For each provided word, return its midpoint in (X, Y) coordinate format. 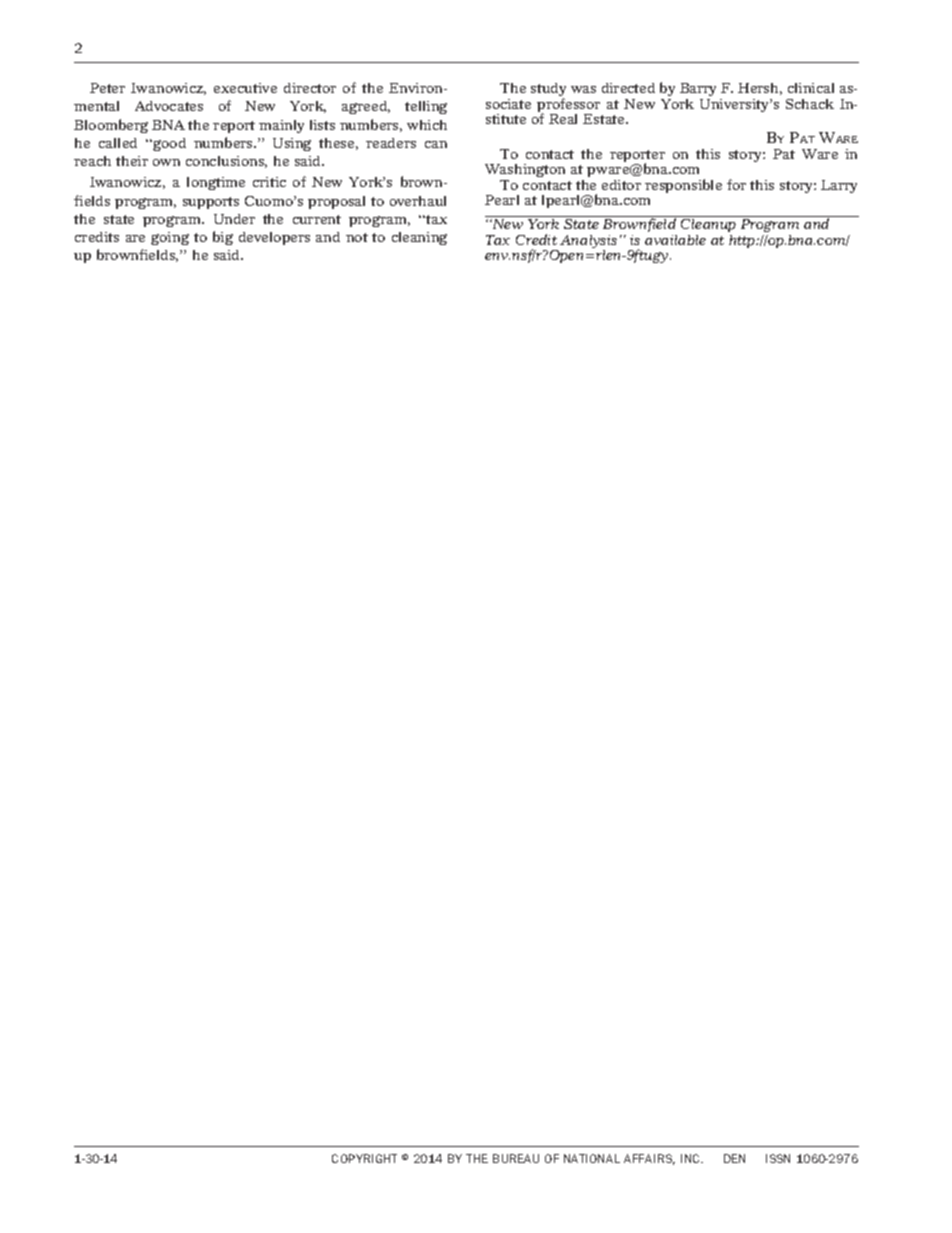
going (170, 238)
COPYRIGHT (364, 1158)
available (675, 240)
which (427, 125)
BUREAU (516, 1158)
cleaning (419, 238)
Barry (698, 89)
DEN (734, 1158)
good (168, 144)
